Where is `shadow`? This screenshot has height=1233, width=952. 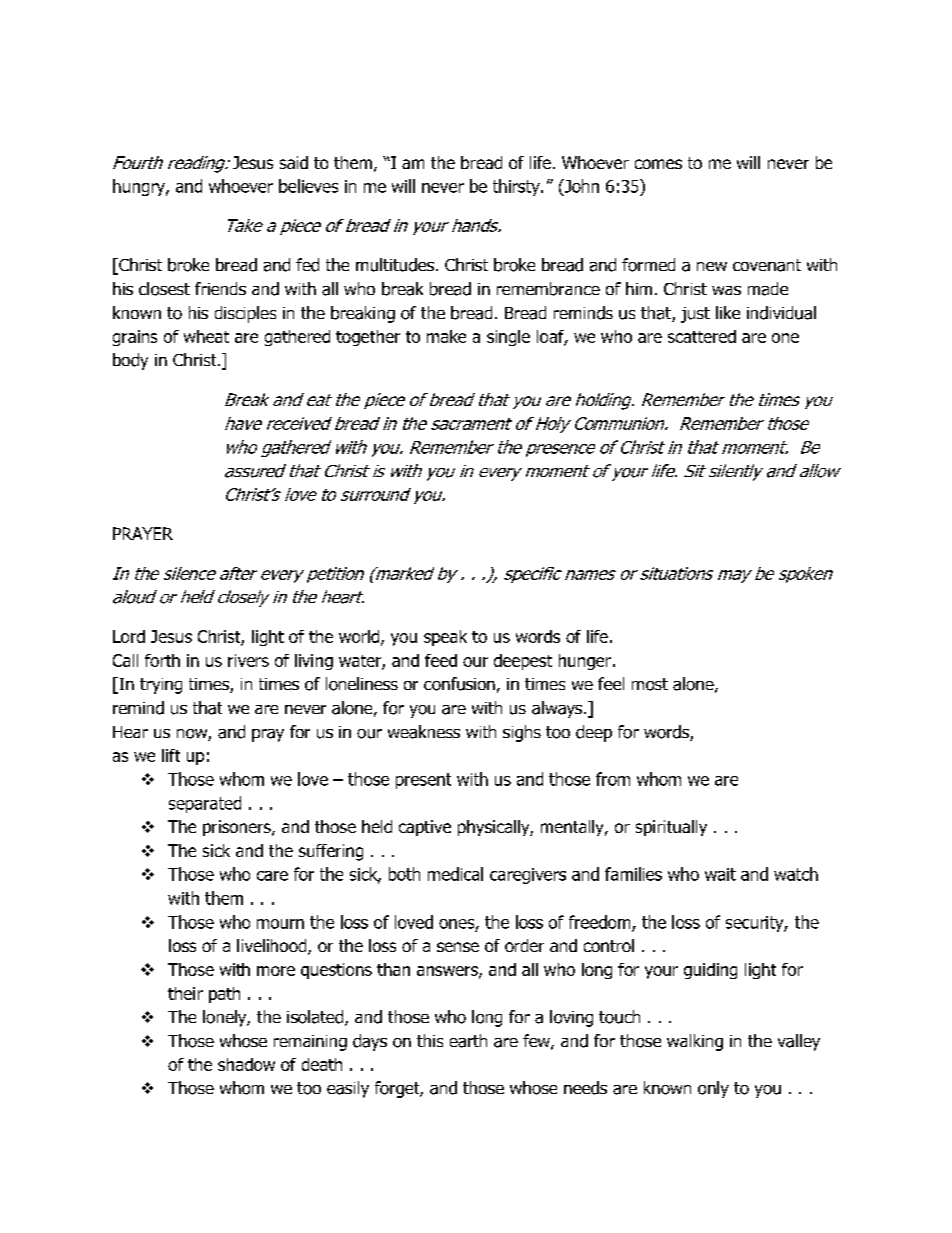 shadow is located at coordinates (246, 1064).
